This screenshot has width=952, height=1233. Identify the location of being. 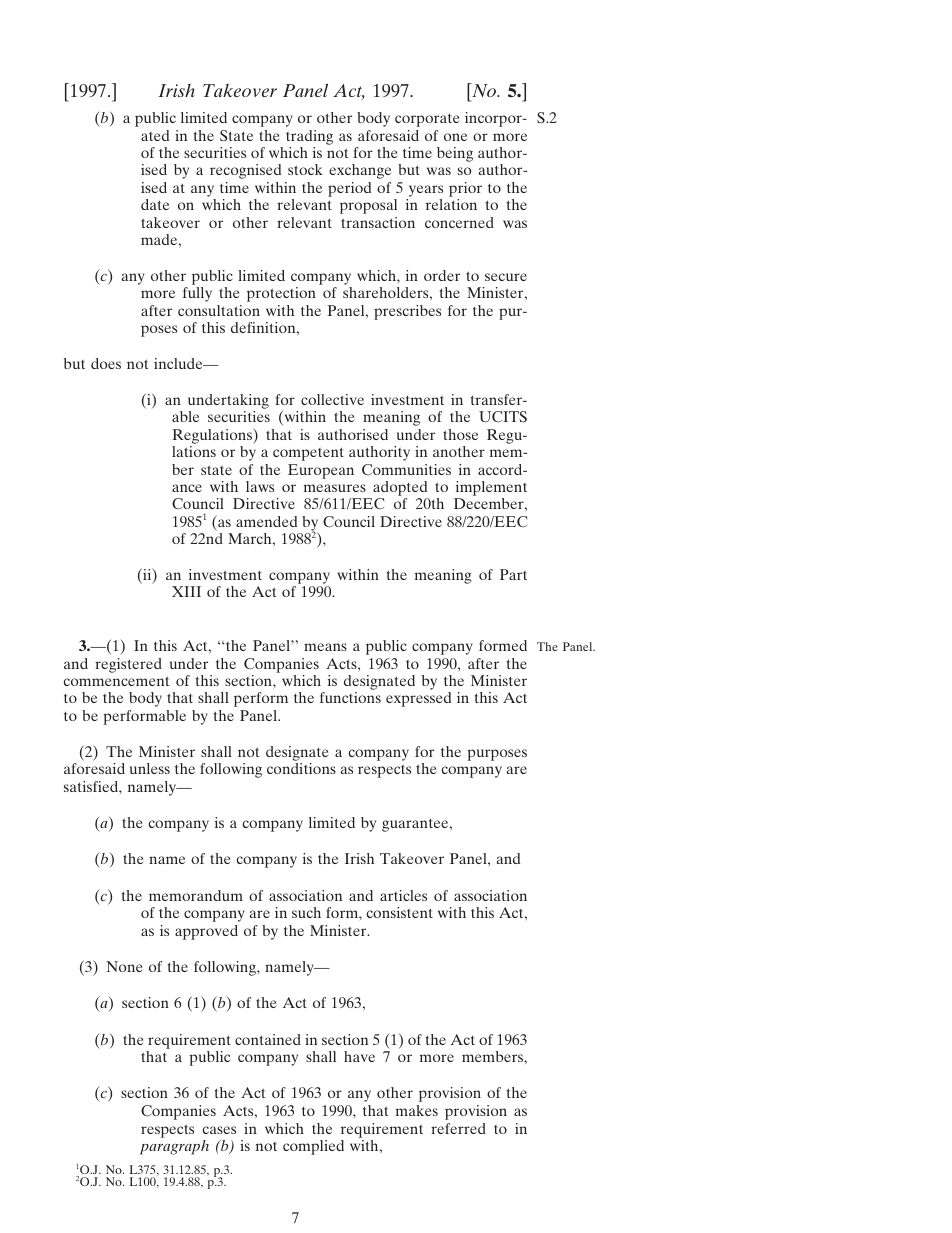
(455, 154).
